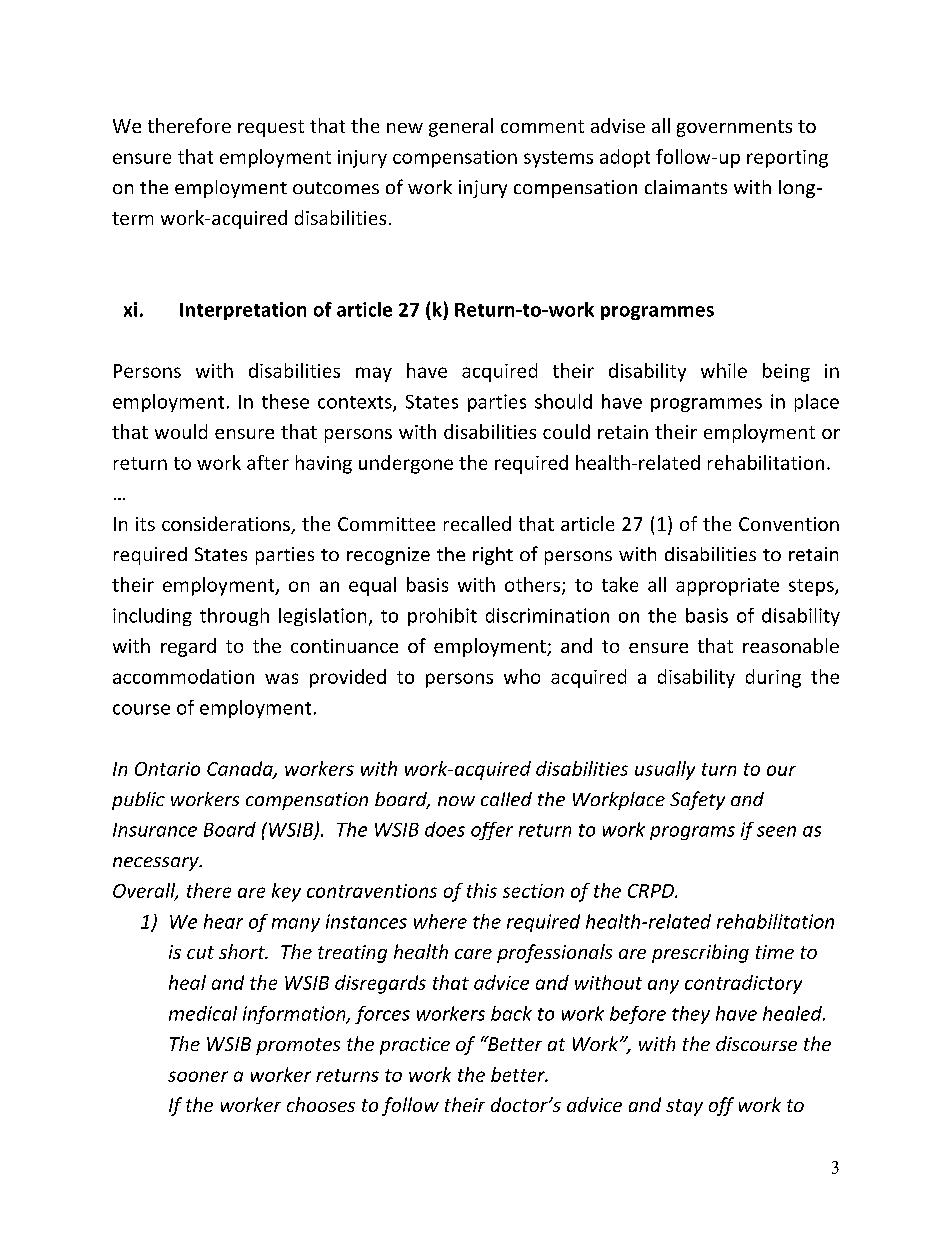 The image size is (952, 1233). What do you see at coordinates (456, 801) in the image?
I see `now` at bounding box center [456, 801].
